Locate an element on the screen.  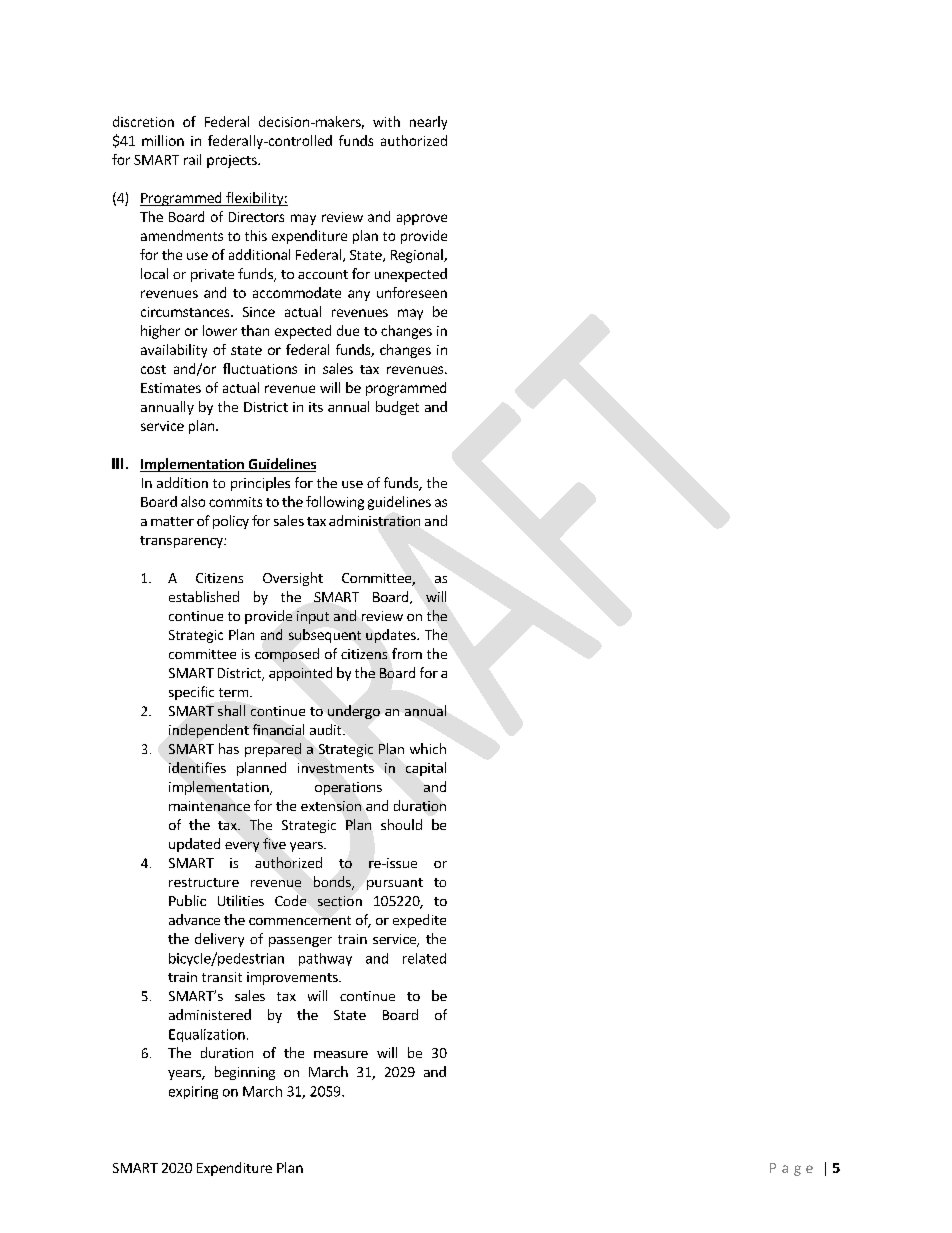
with is located at coordinates (386, 121).
